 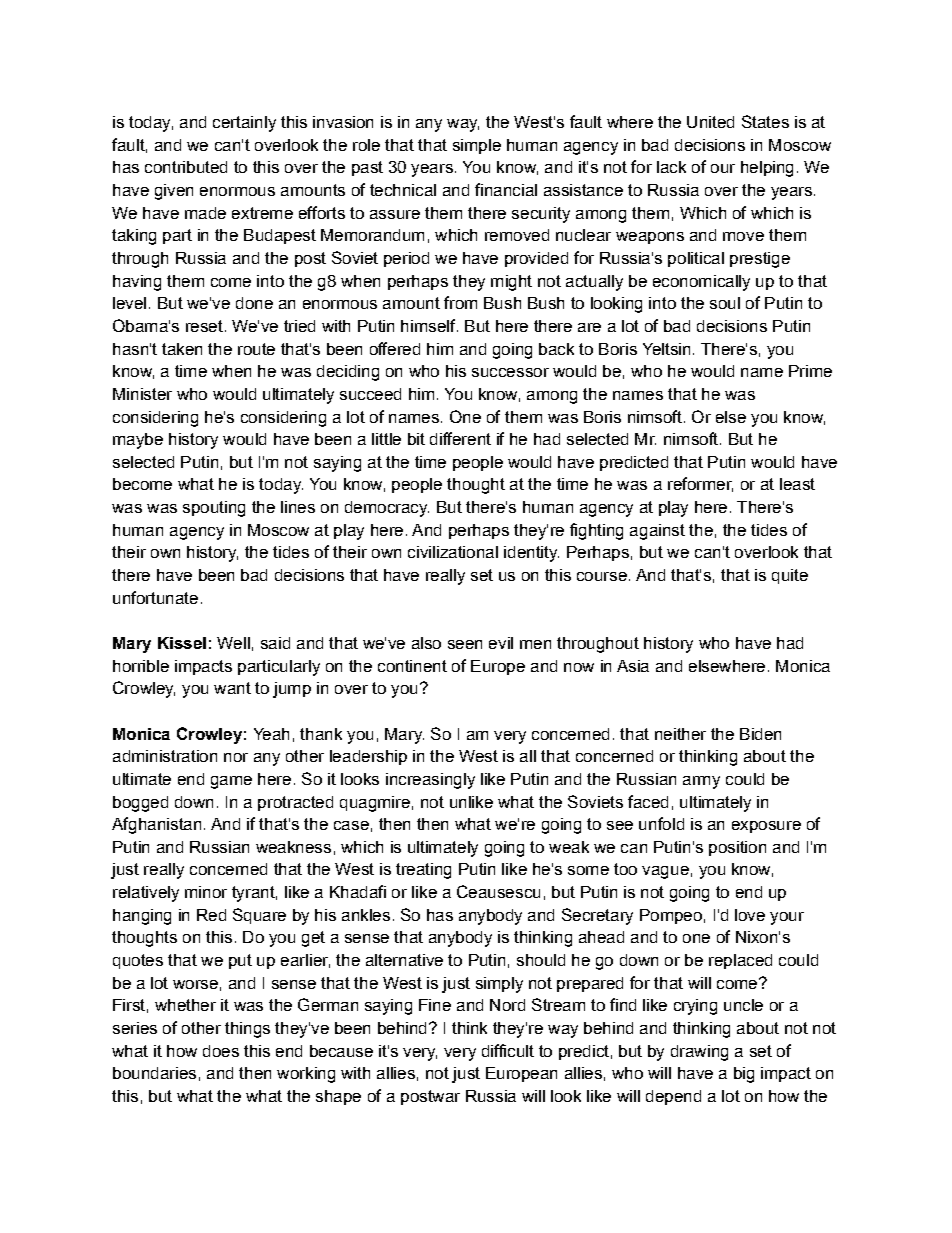 What do you see at coordinates (710, 122) in the screenshot?
I see `United` at bounding box center [710, 122].
